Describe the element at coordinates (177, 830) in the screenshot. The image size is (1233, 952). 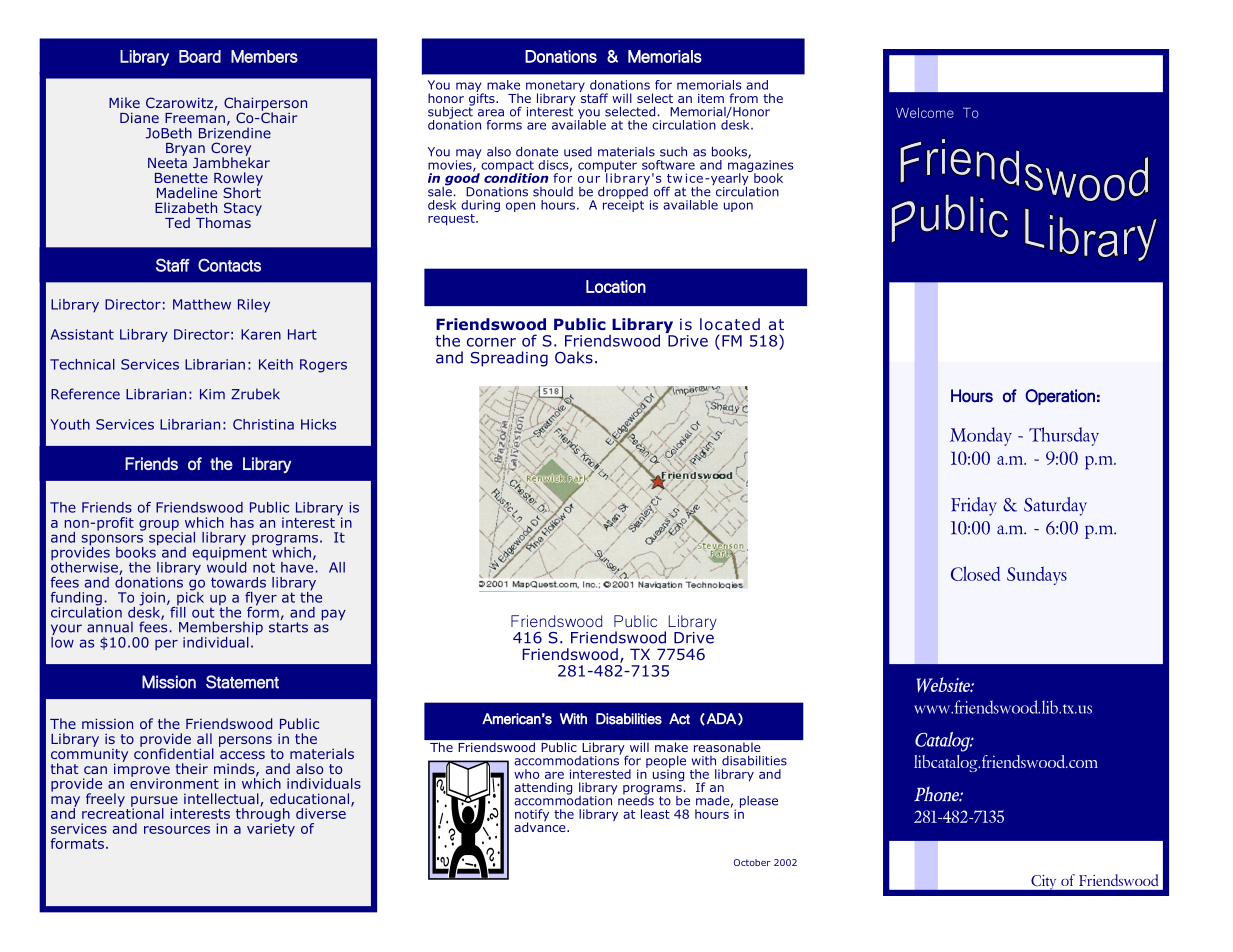
I see `resources` at that location.
